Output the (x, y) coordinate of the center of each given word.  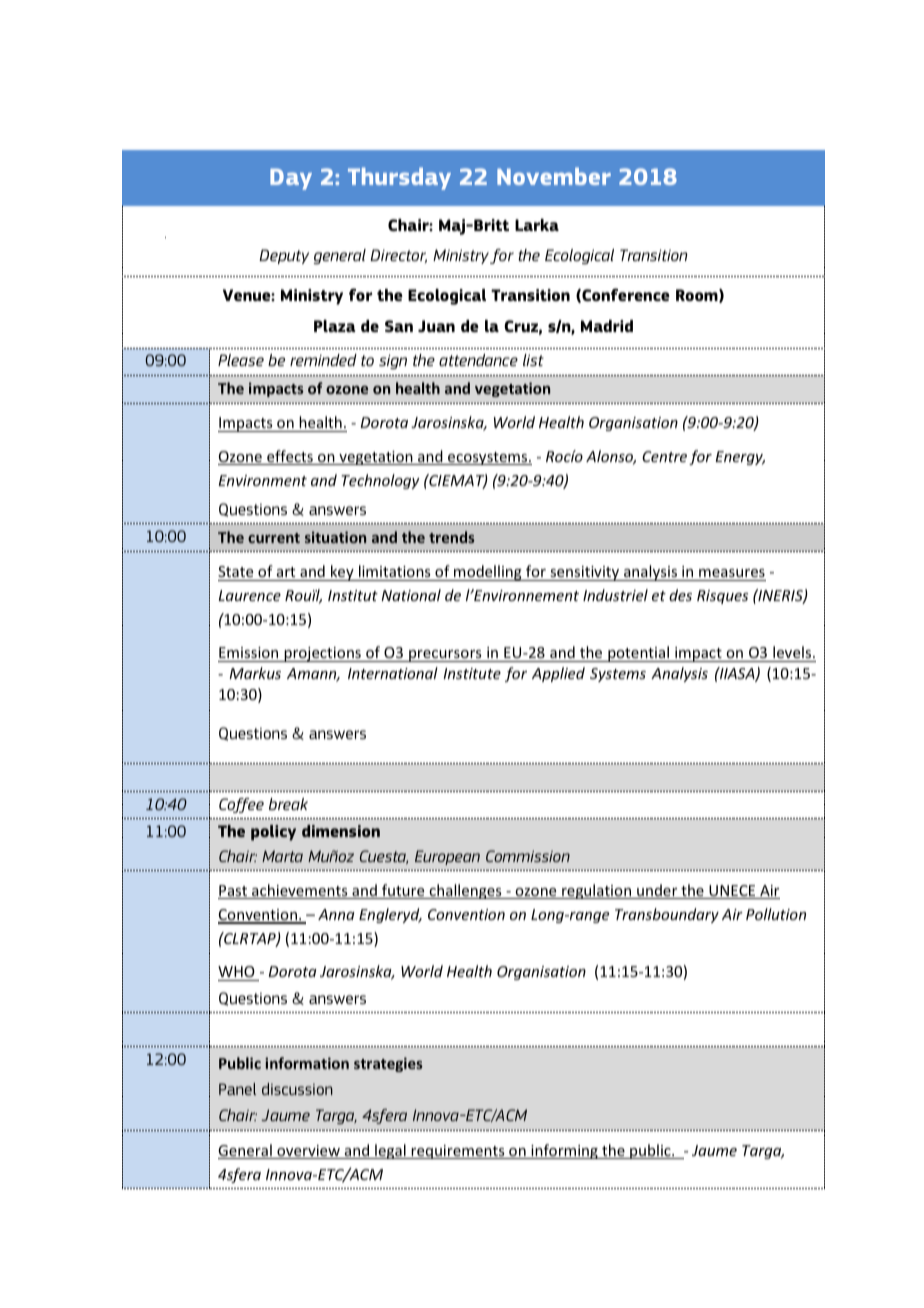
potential (638, 654)
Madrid (607, 326)
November (554, 176)
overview (308, 1152)
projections (322, 654)
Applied (558, 674)
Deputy (284, 256)
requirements (458, 1152)
